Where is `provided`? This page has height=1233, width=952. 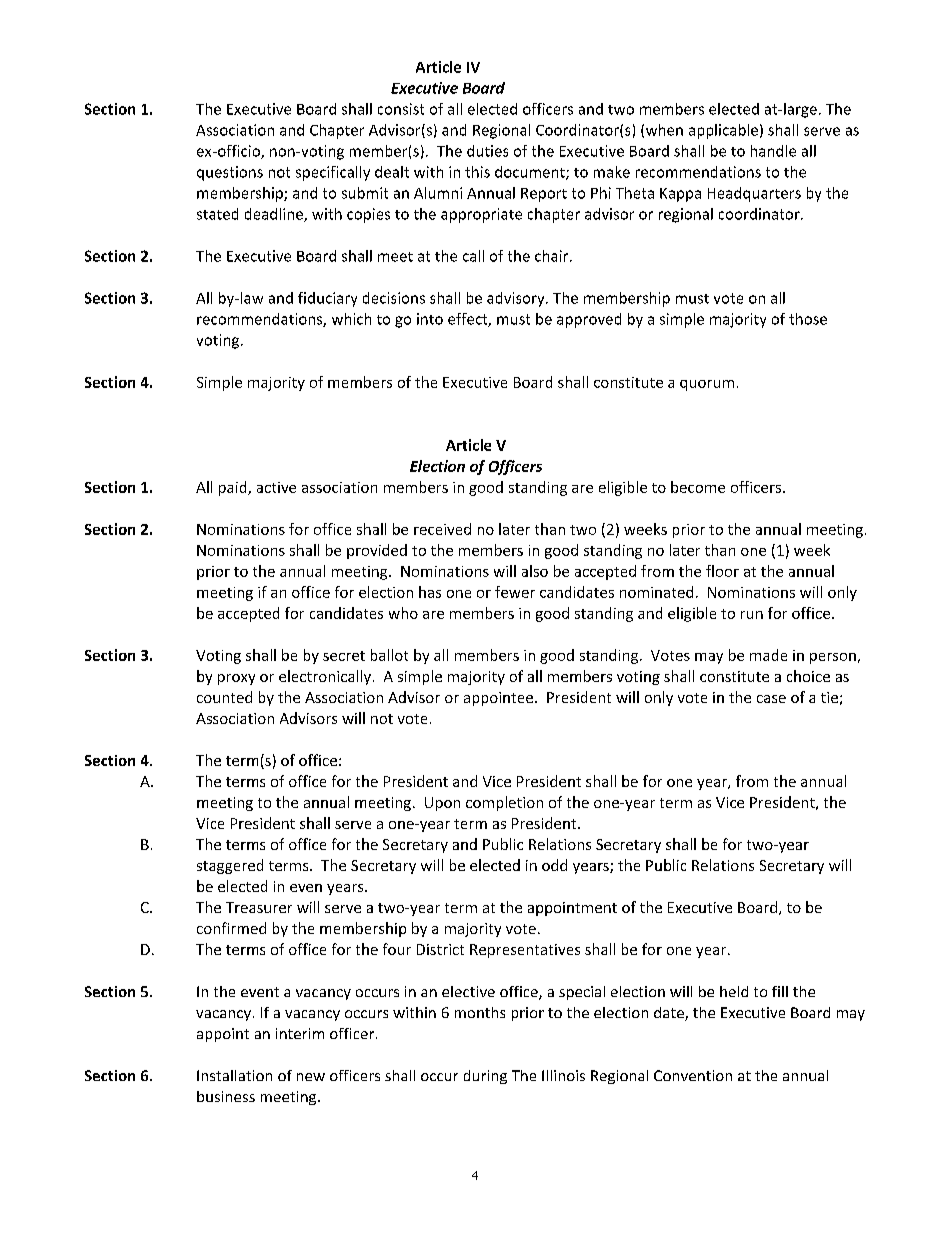
provided is located at coordinates (377, 551).
